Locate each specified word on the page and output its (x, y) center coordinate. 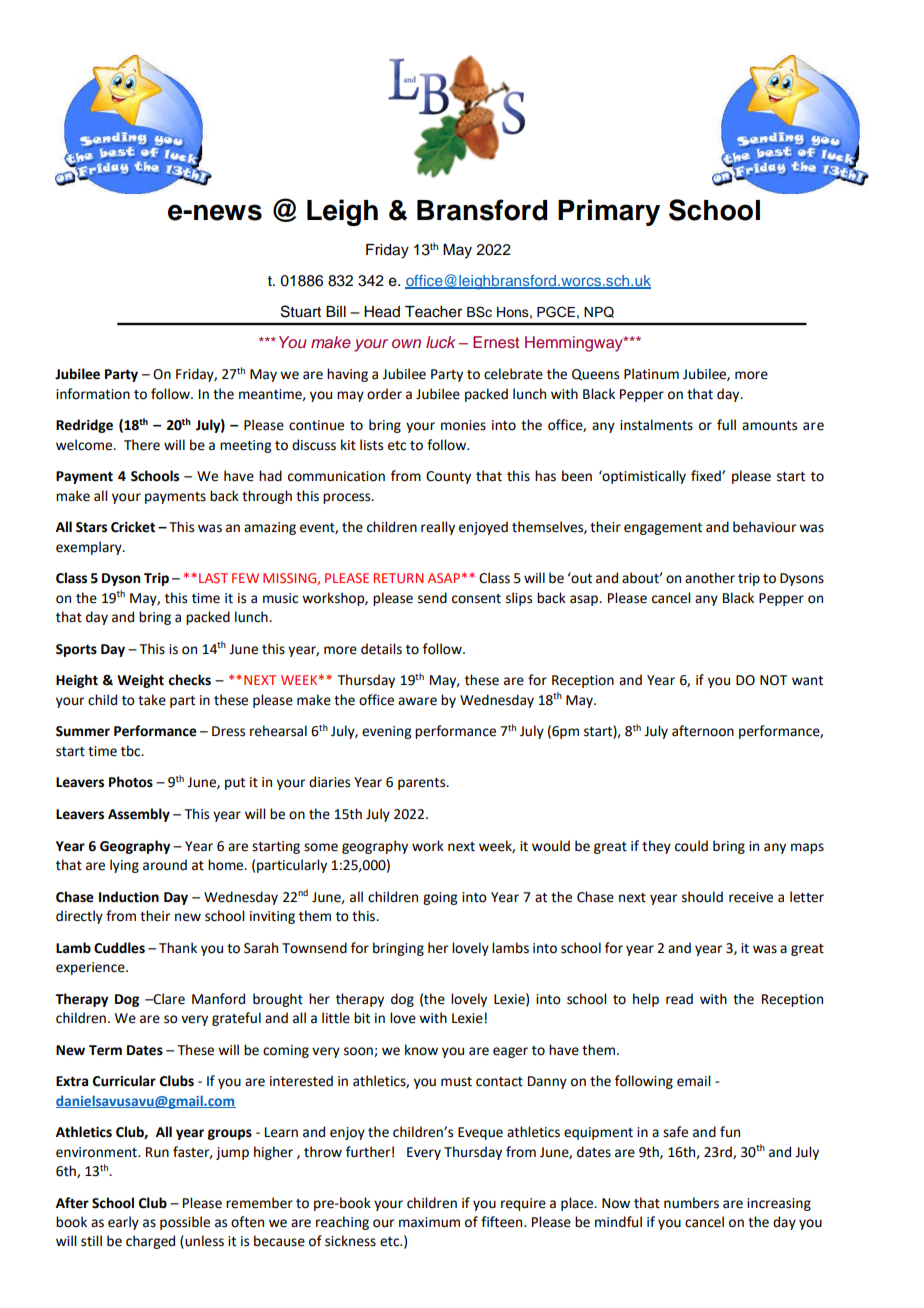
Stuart (301, 311)
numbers (691, 1203)
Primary (609, 212)
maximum (429, 1222)
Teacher (433, 312)
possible (185, 1223)
